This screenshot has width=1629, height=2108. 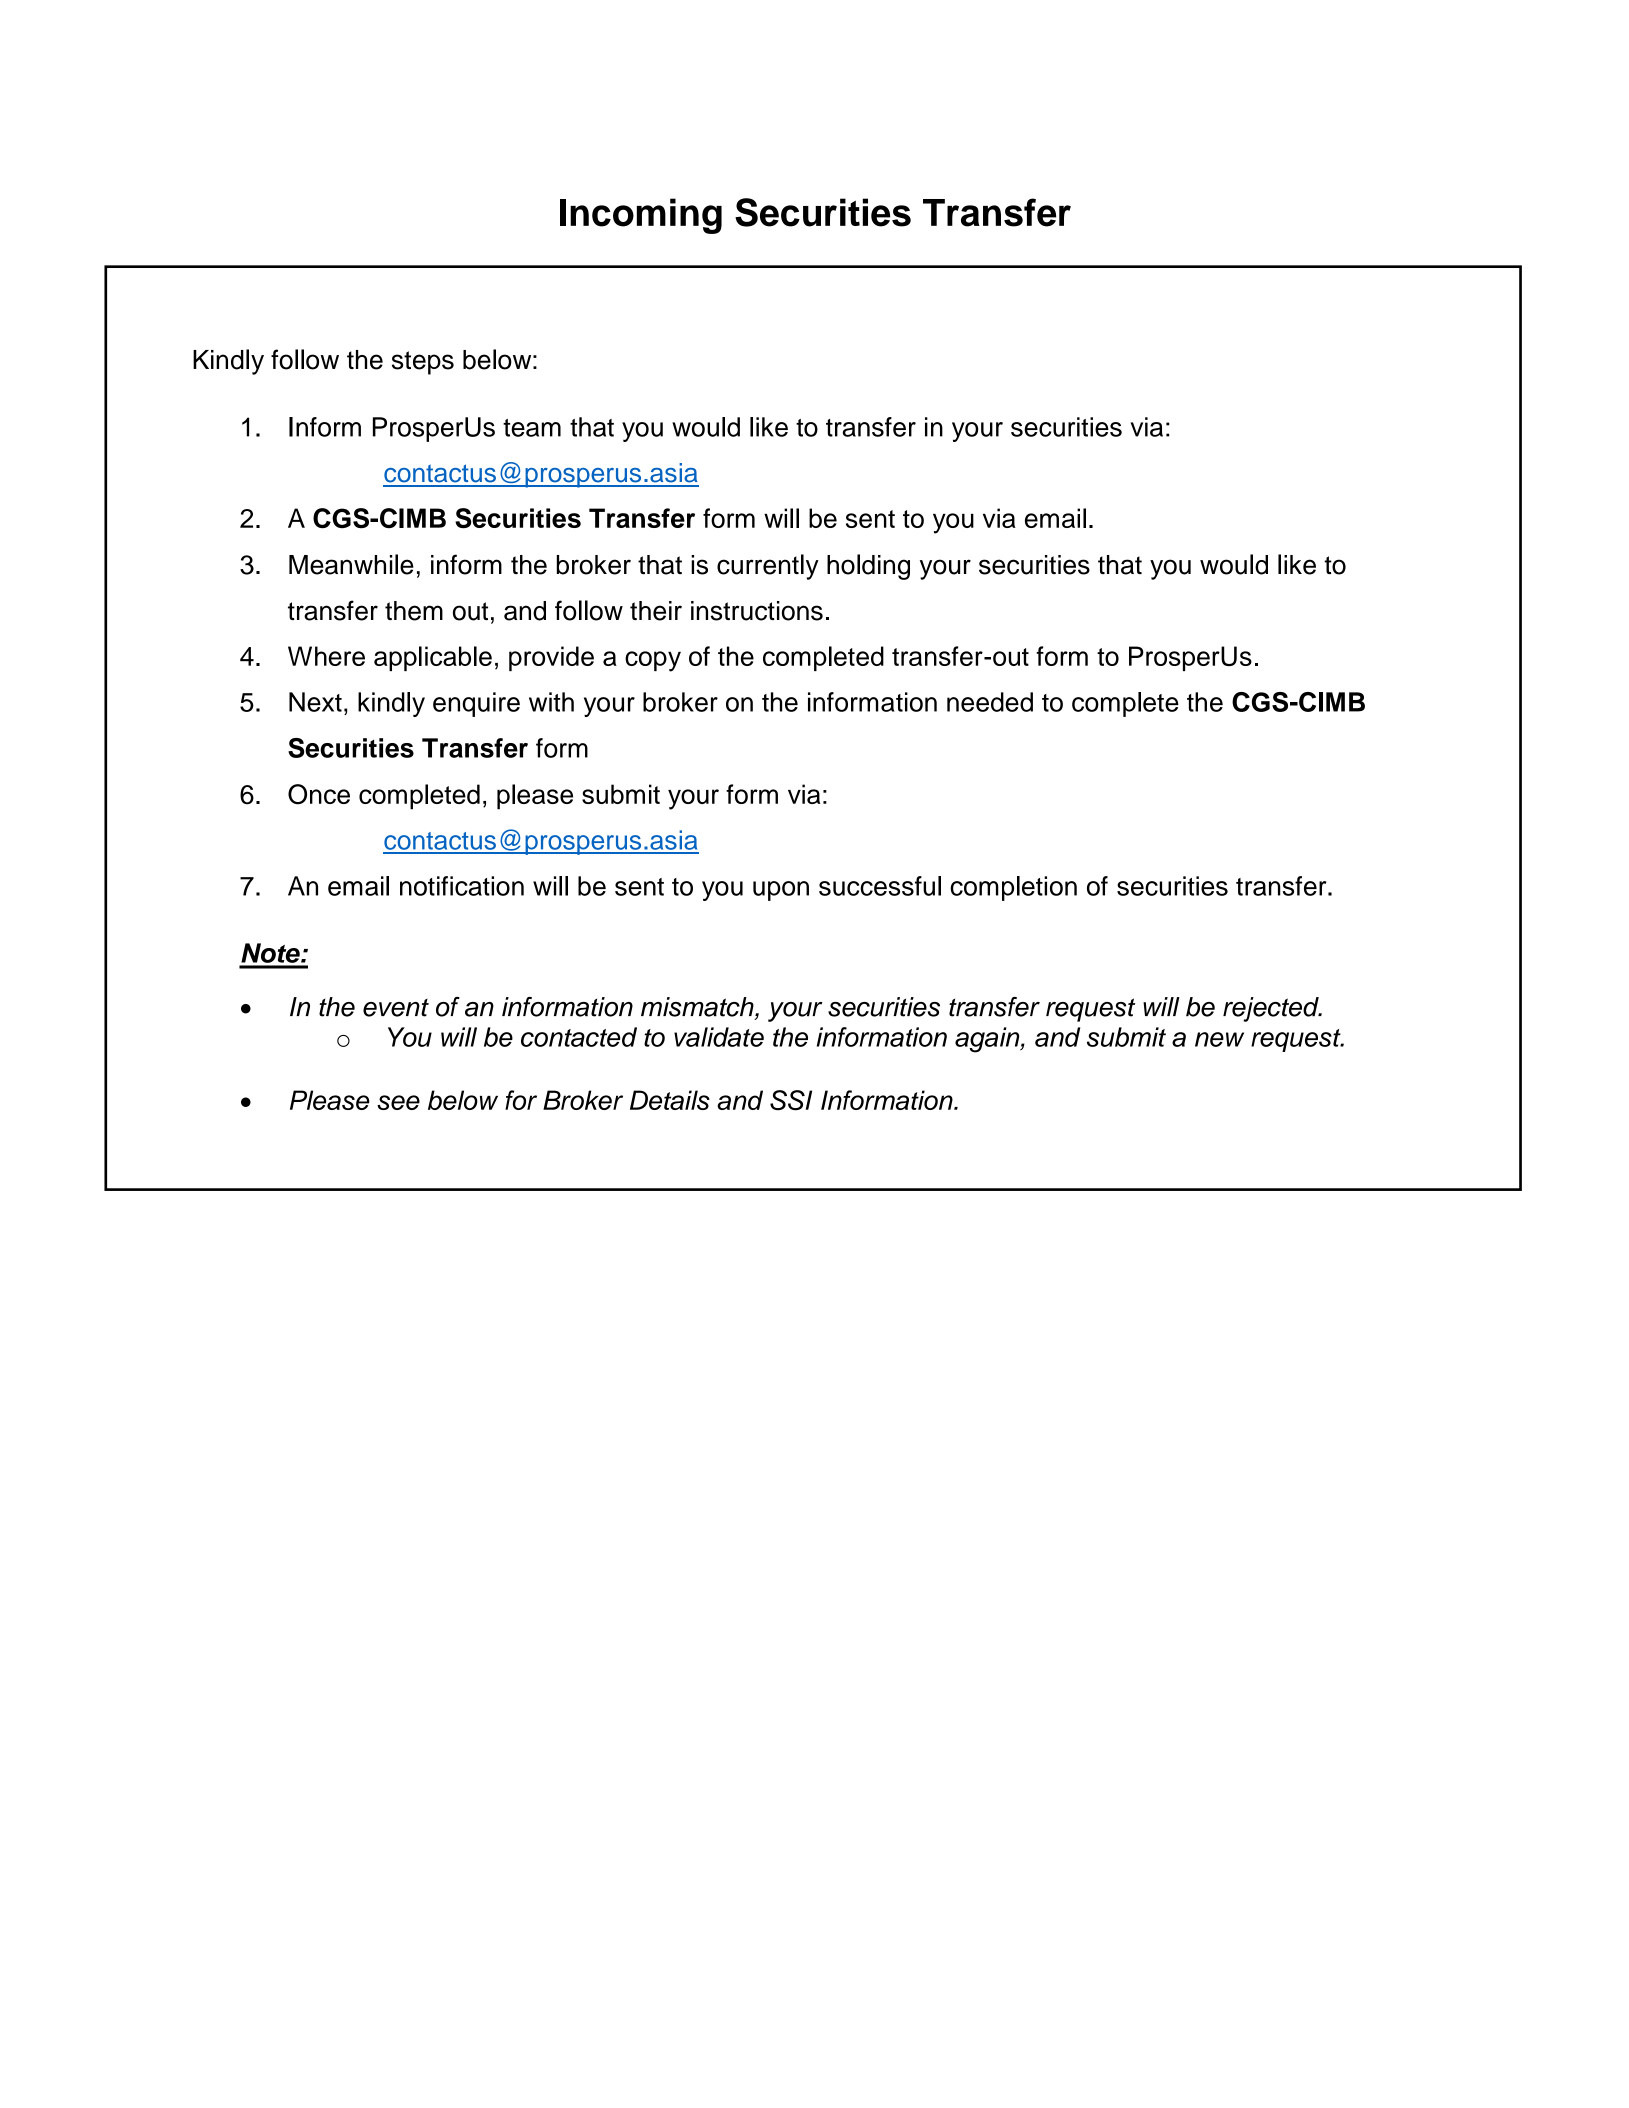 What do you see at coordinates (641, 216) in the screenshot?
I see `Incoming` at bounding box center [641, 216].
